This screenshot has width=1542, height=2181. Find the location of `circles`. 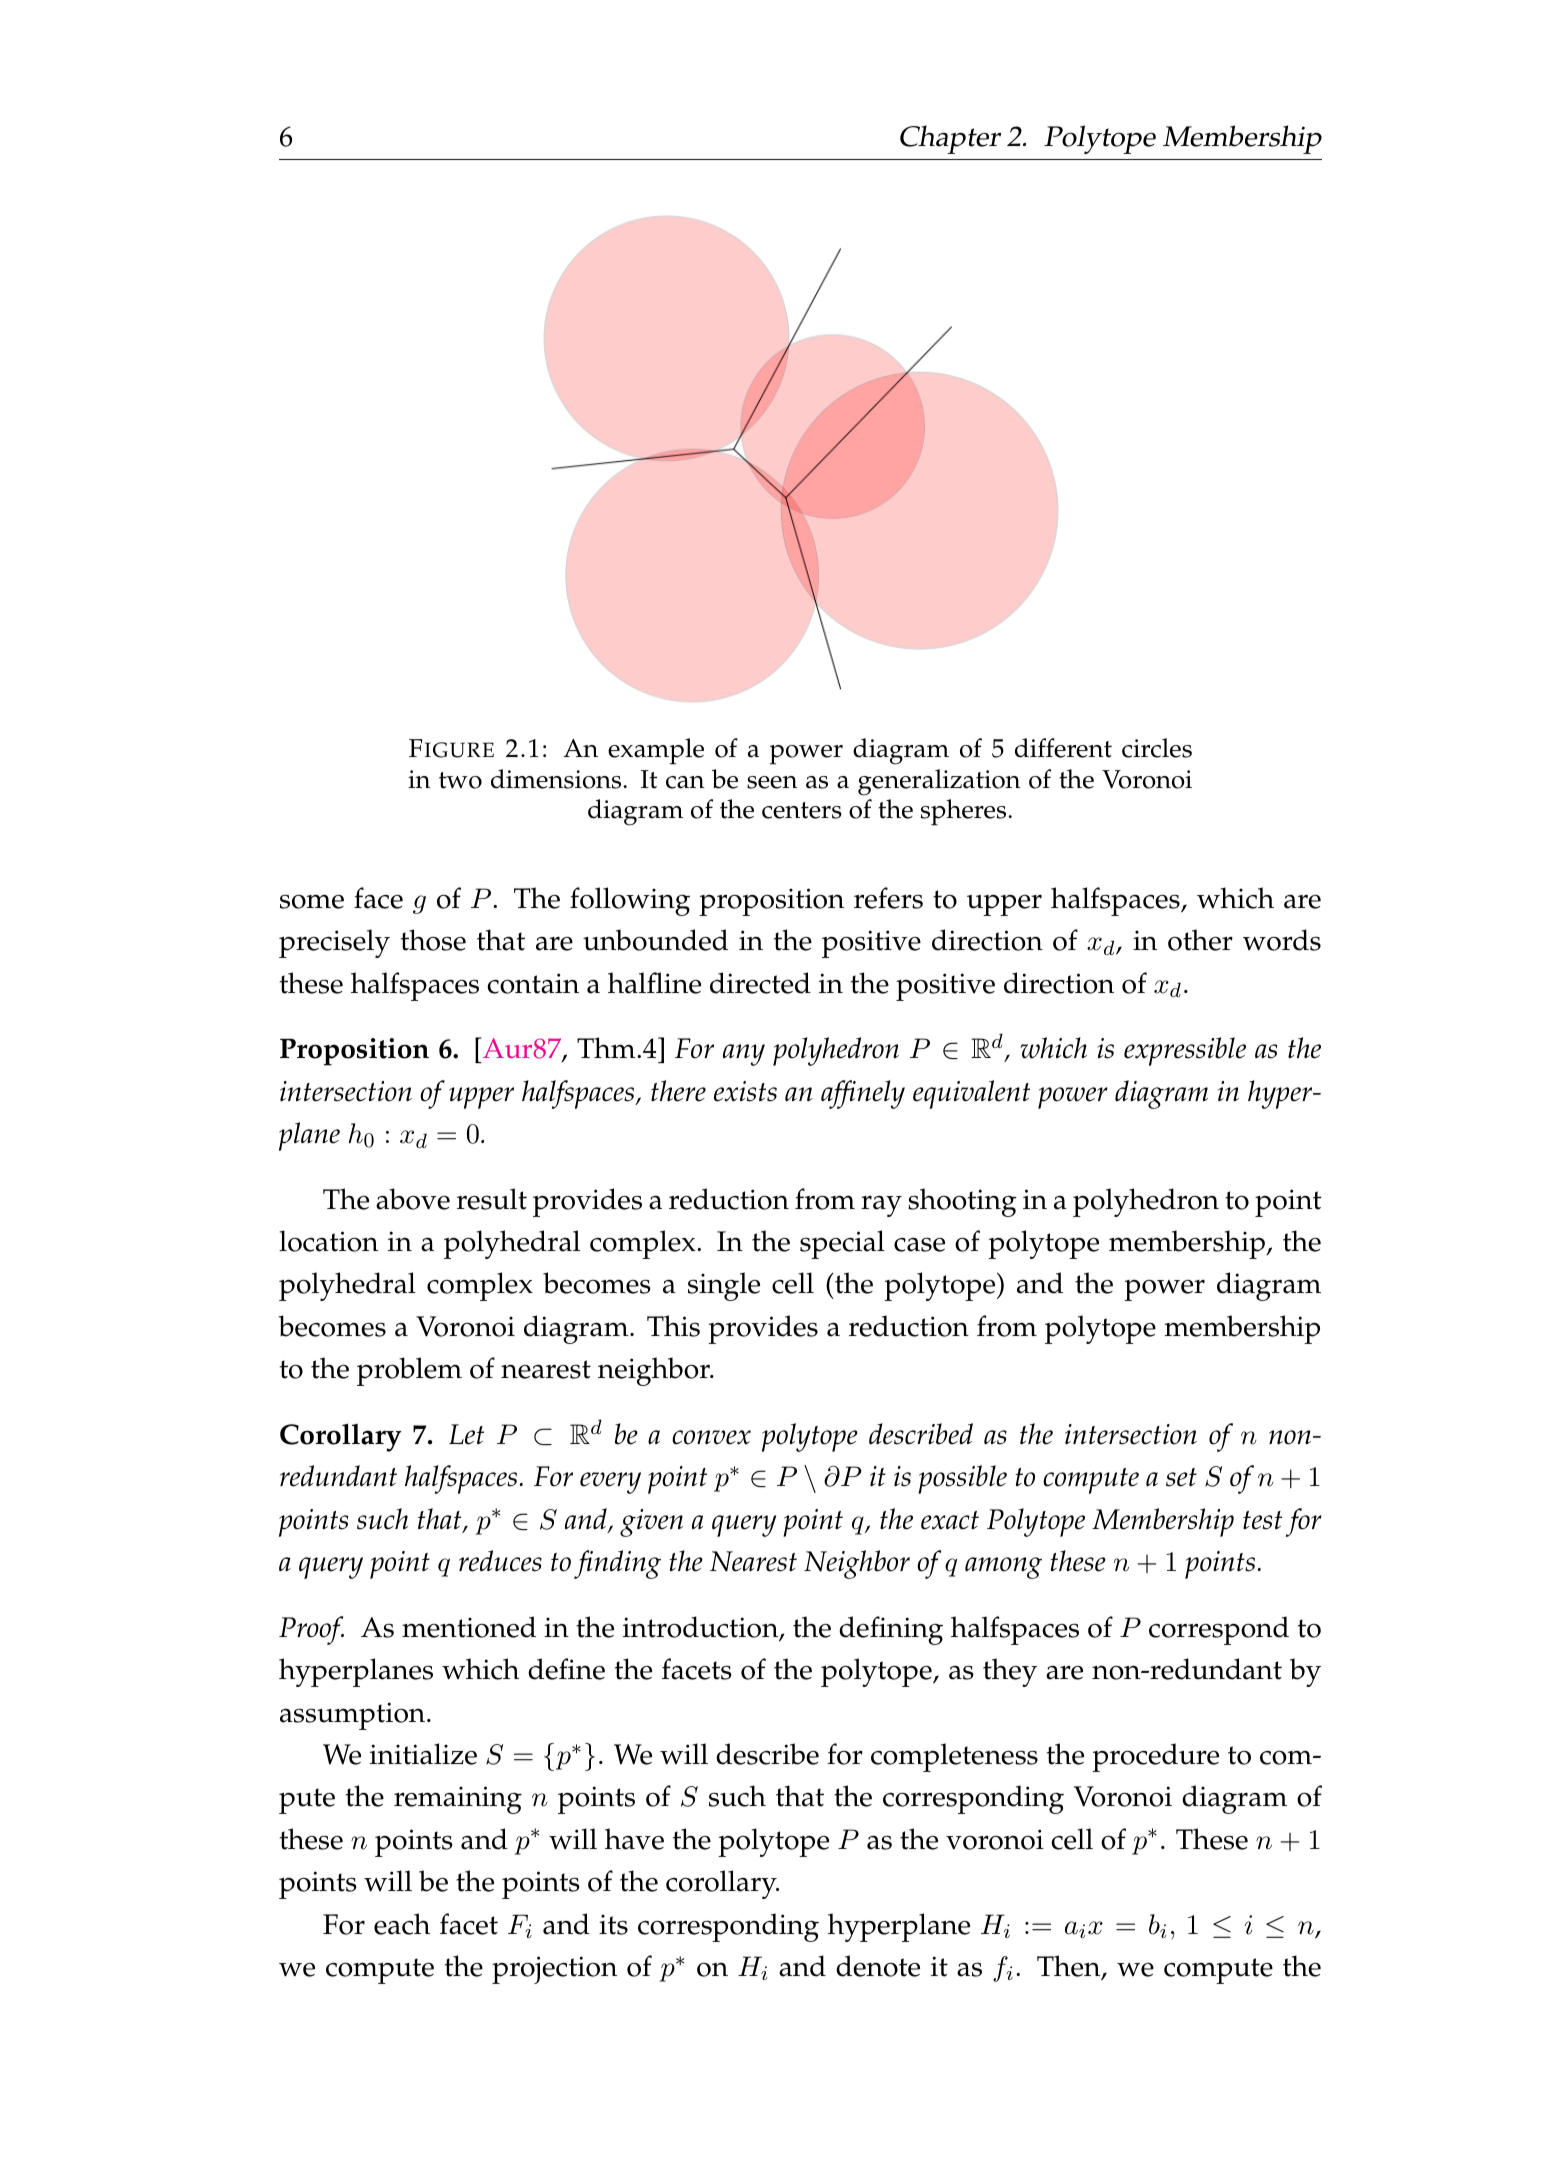

circles is located at coordinates (1157, 748).
